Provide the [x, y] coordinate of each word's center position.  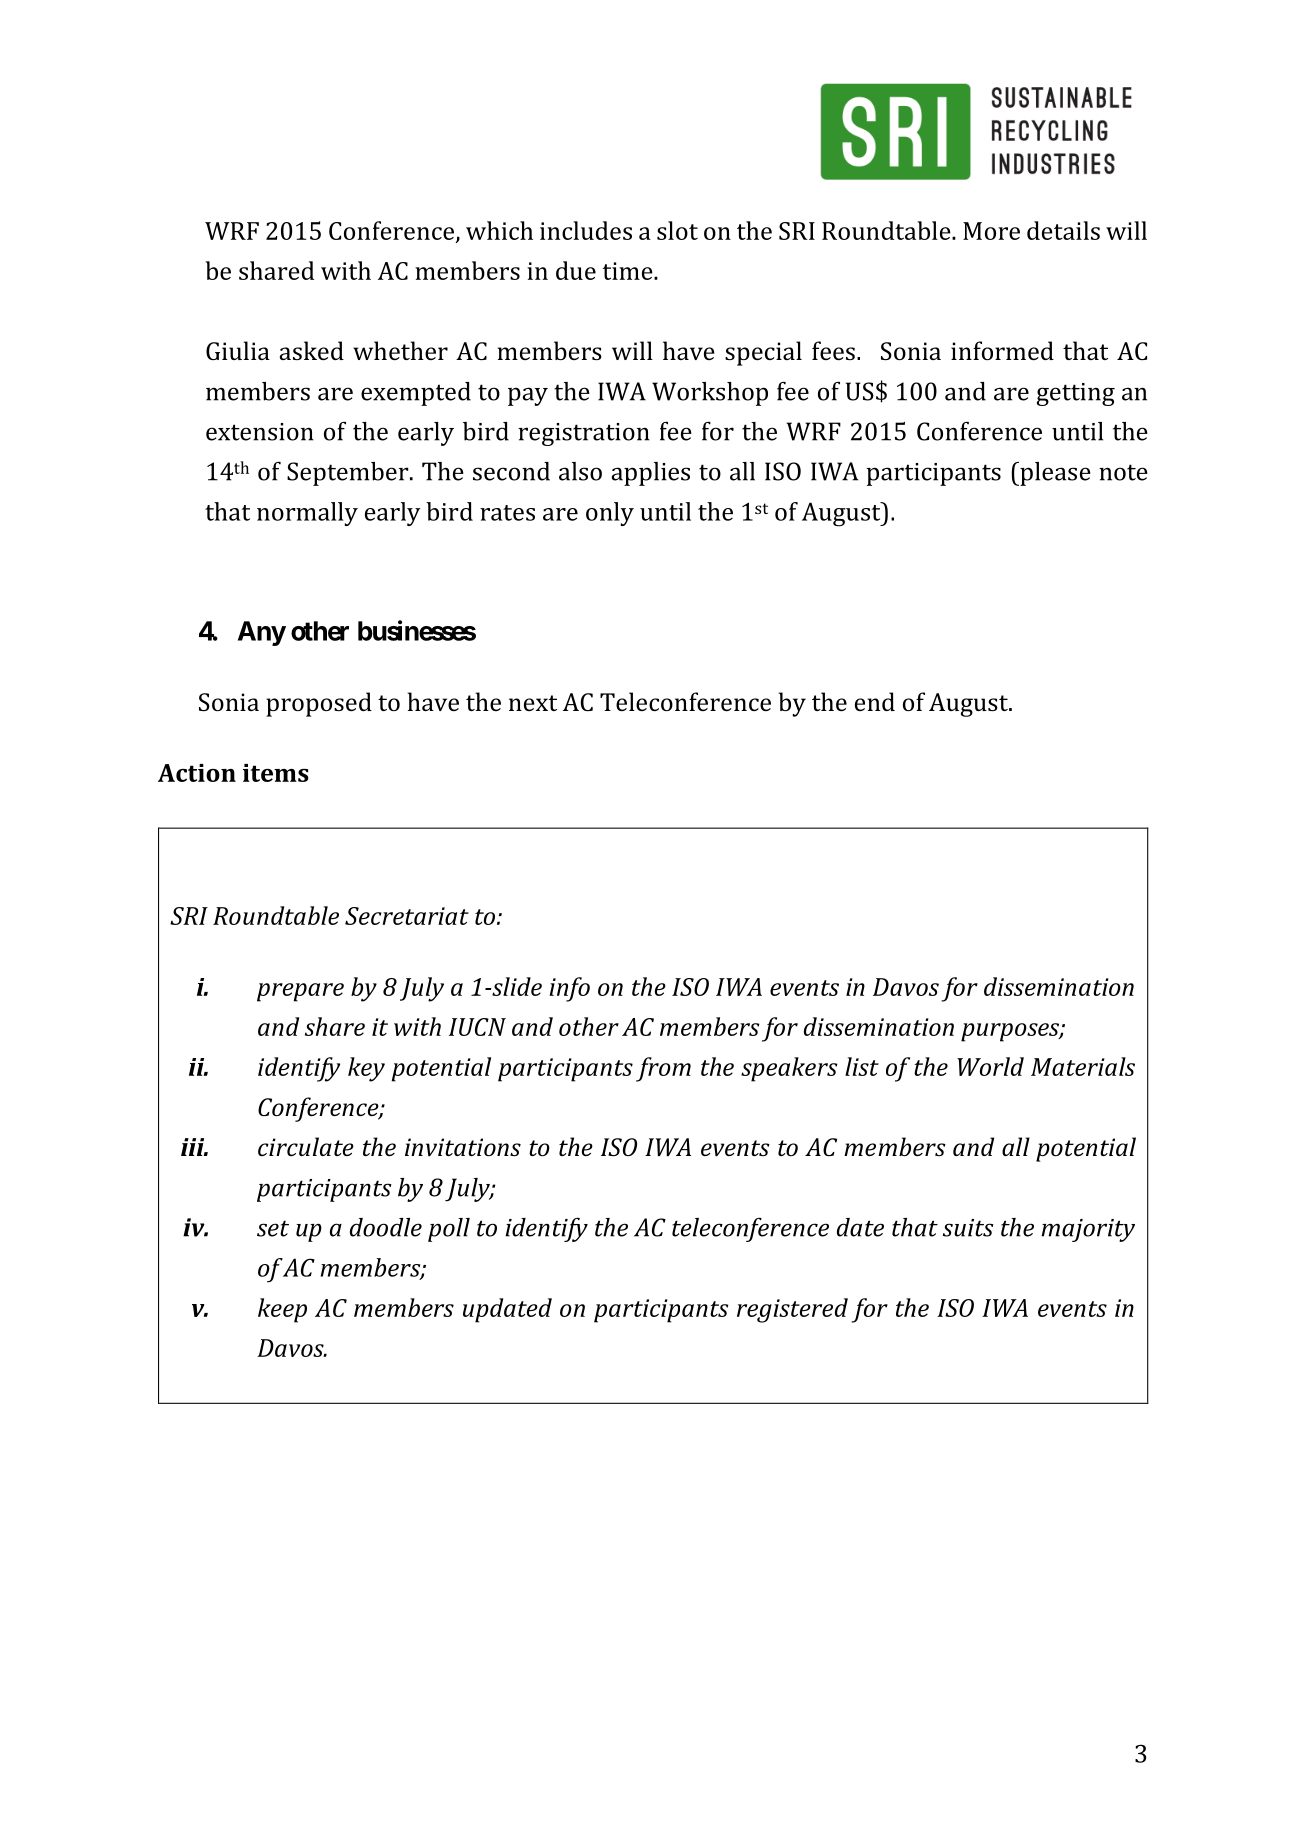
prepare [300, 992]
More [991, 231]
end [875, 701]
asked [312, 350]
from [663, 1069]
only [610, 514]
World [990, 1066]
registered [792, 1310]
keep [282, 1310]
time [628, 271]
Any [262, 633]
